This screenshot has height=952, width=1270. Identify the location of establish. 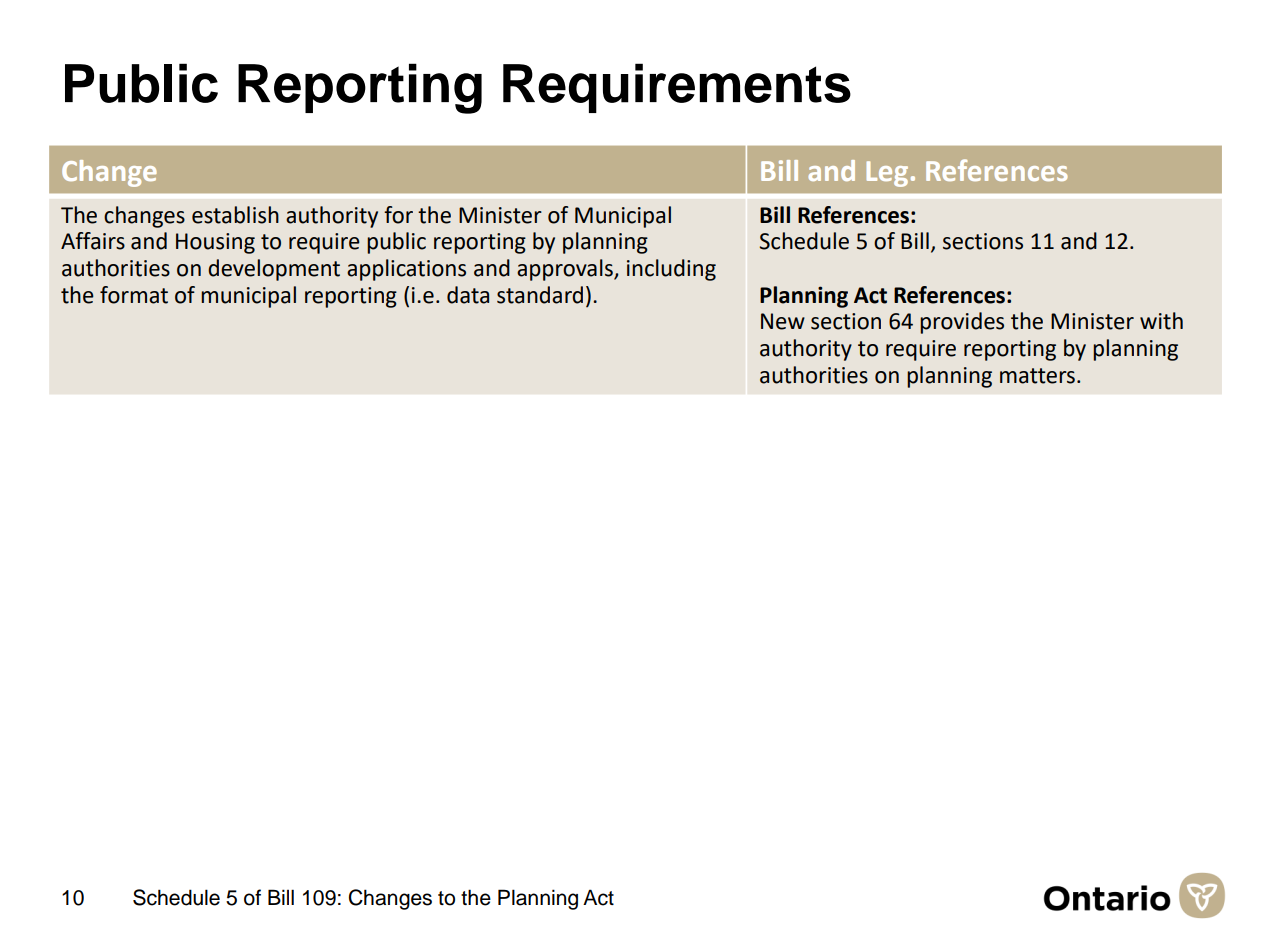
(235, 215).
